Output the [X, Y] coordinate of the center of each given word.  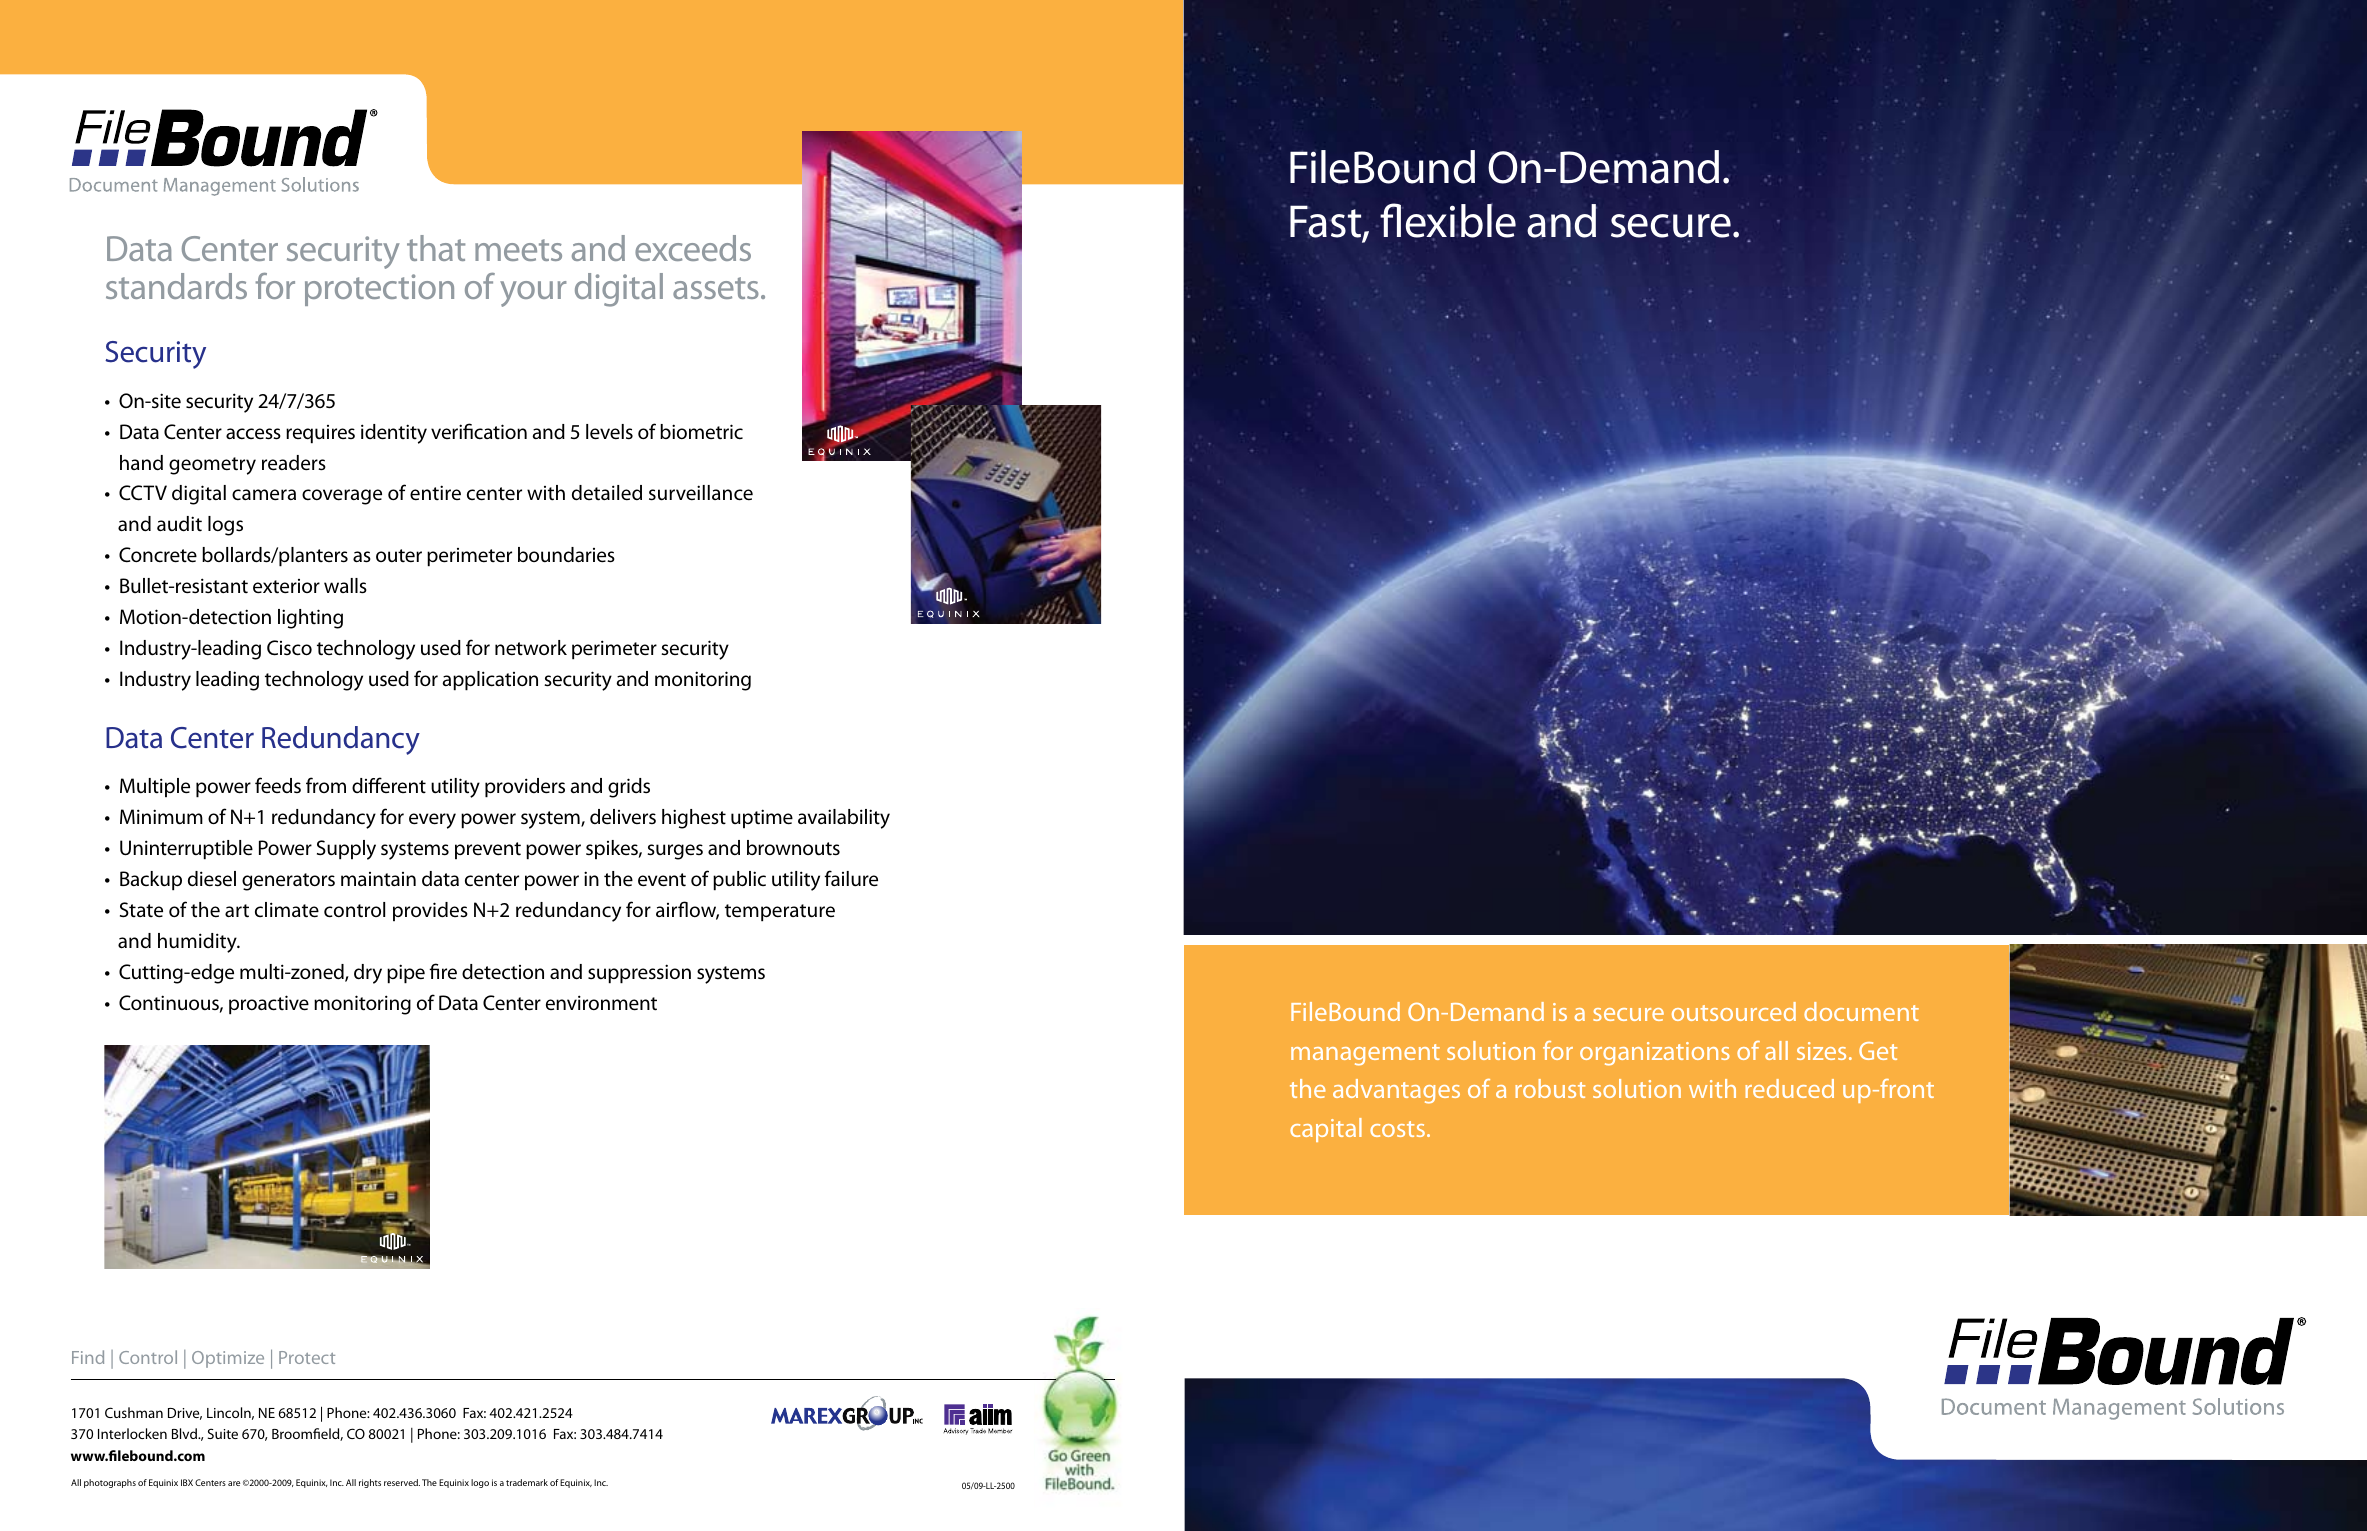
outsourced [1734, 1011]
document [1861, 1011]
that [436, 248]
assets [716, 288]
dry [368, 974]
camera [264, 495]
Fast [1327, 222]
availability [844, 819]
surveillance [701, 493]
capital [1326, 1130]
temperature [780, 913]
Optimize [228, 1359]
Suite [223, 1433]
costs [1397, 1129]
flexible [1448, 221]
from [326, 785]
